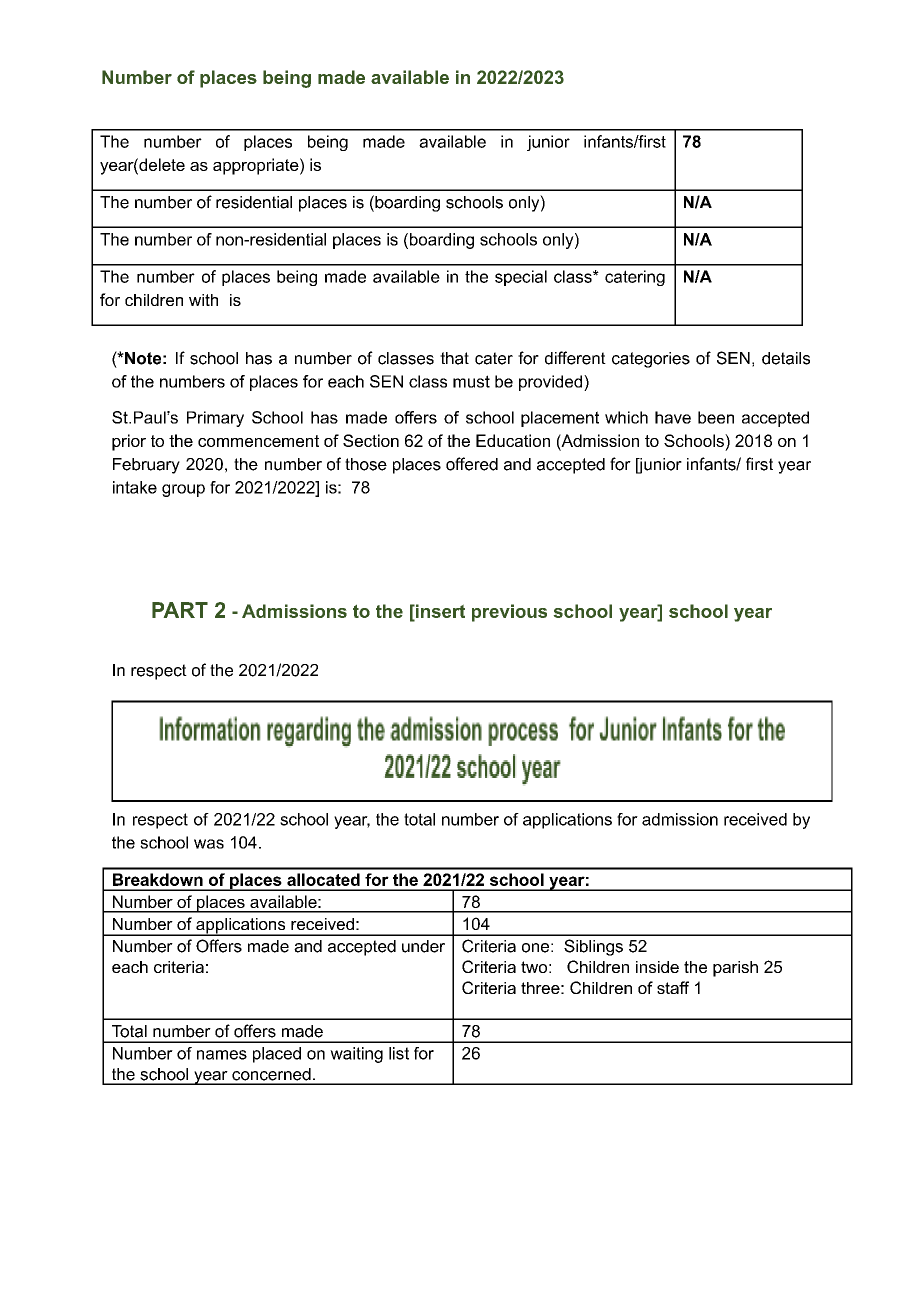  Describe the element at coordinates (521, 278) in the screenshot. I see `special` at that location.
